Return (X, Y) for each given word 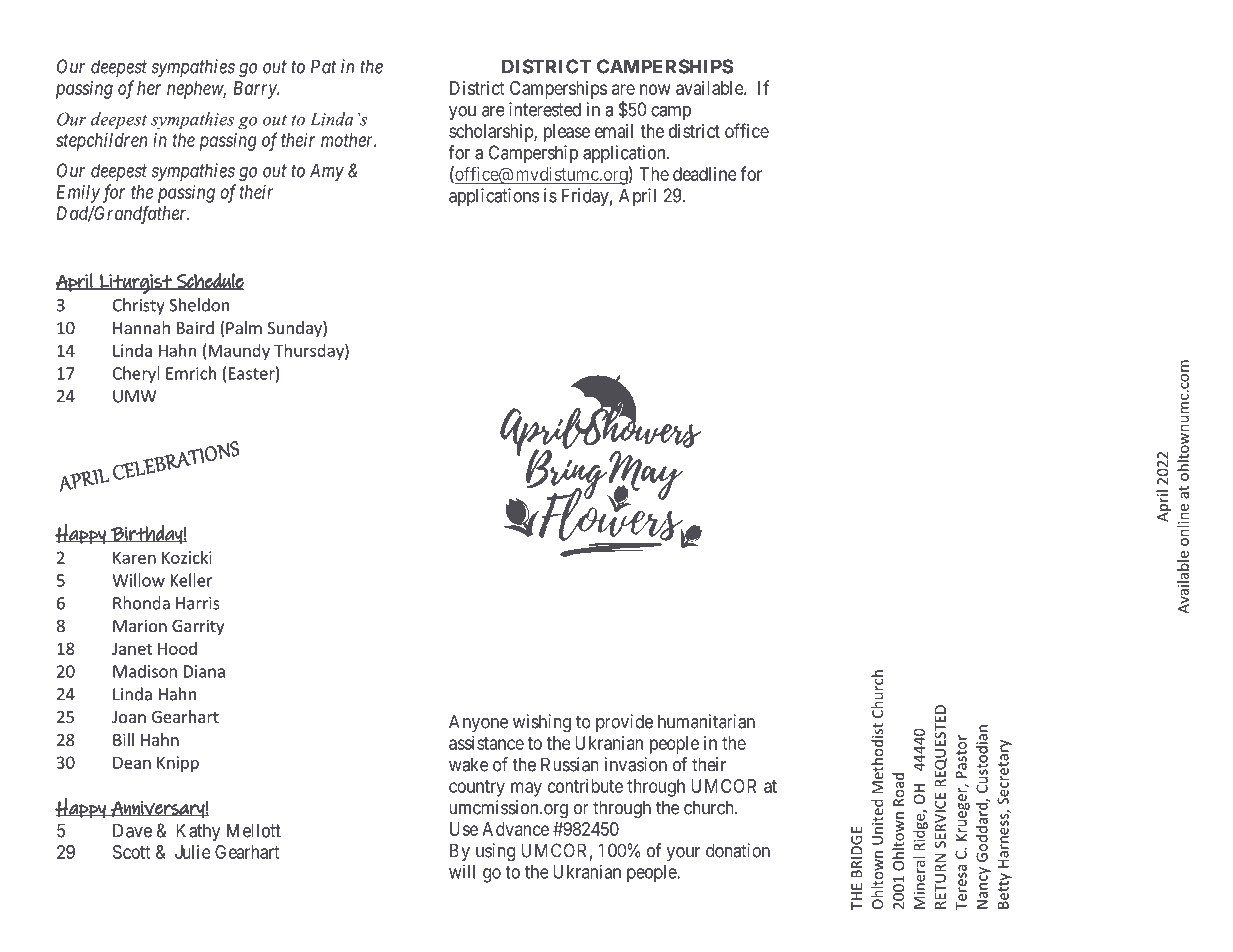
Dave (132, 830)
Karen (134, 557)
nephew (196, 90)
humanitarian (706, 721)
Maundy (238, 352)
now (655, 89)
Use (464, 829)
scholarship (492, 133)
